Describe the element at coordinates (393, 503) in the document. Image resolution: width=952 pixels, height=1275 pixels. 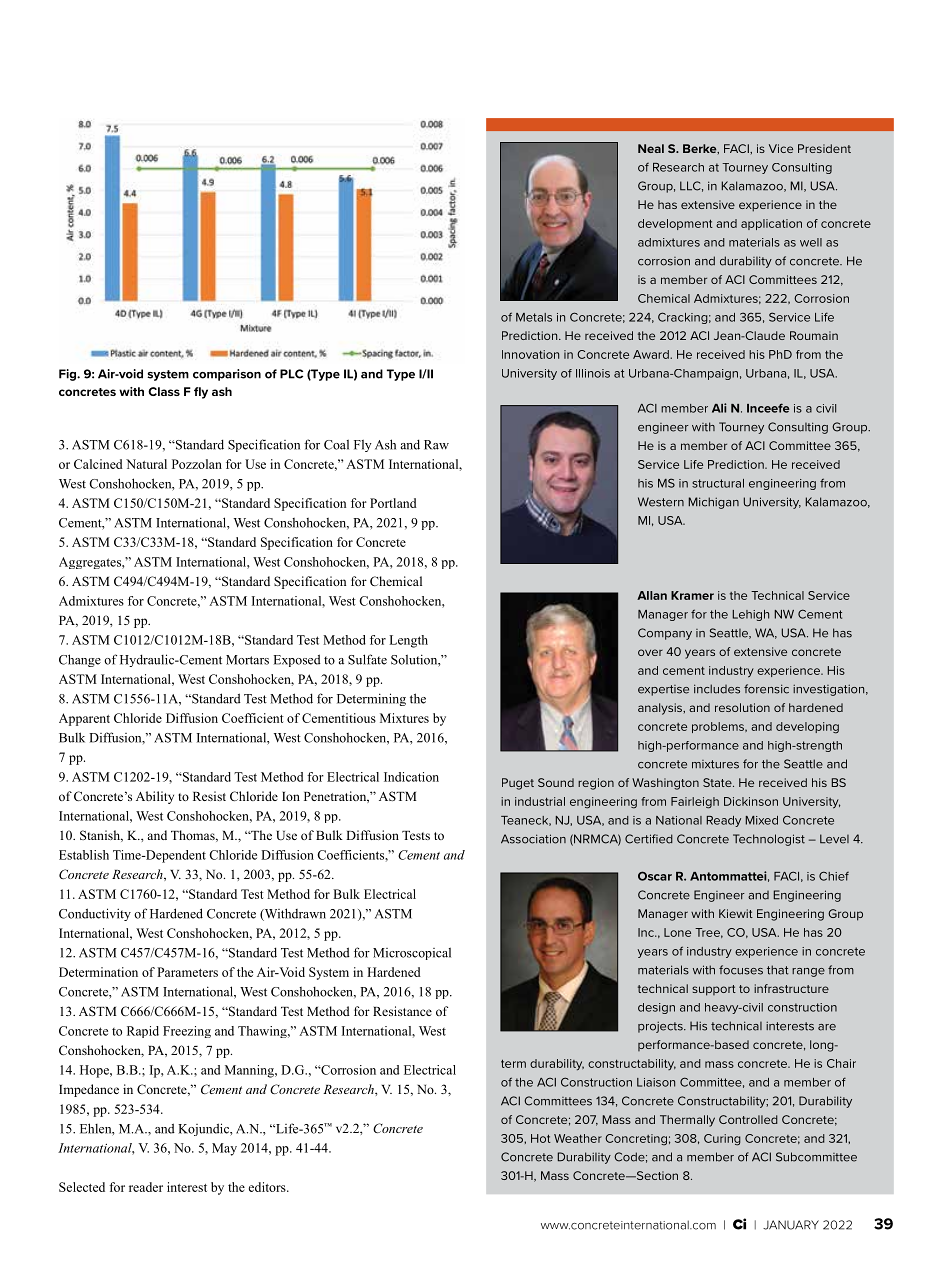
I see `Portland` at that location.
